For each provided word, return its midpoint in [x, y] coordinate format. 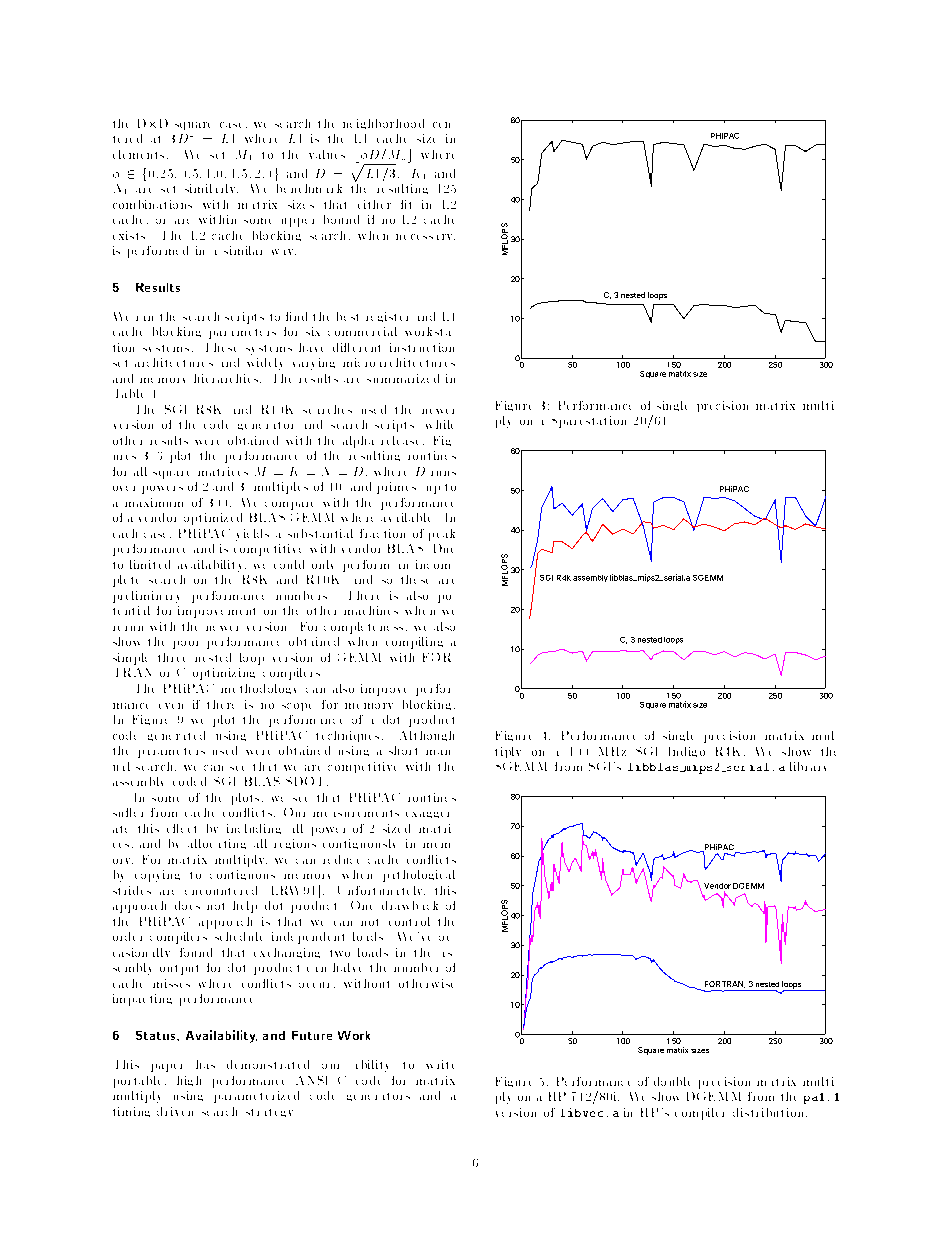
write [440, 1064]
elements [138, 154]
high [189, 1081]
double [672, 1081]
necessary [425, 237]
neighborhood [383, 124]
